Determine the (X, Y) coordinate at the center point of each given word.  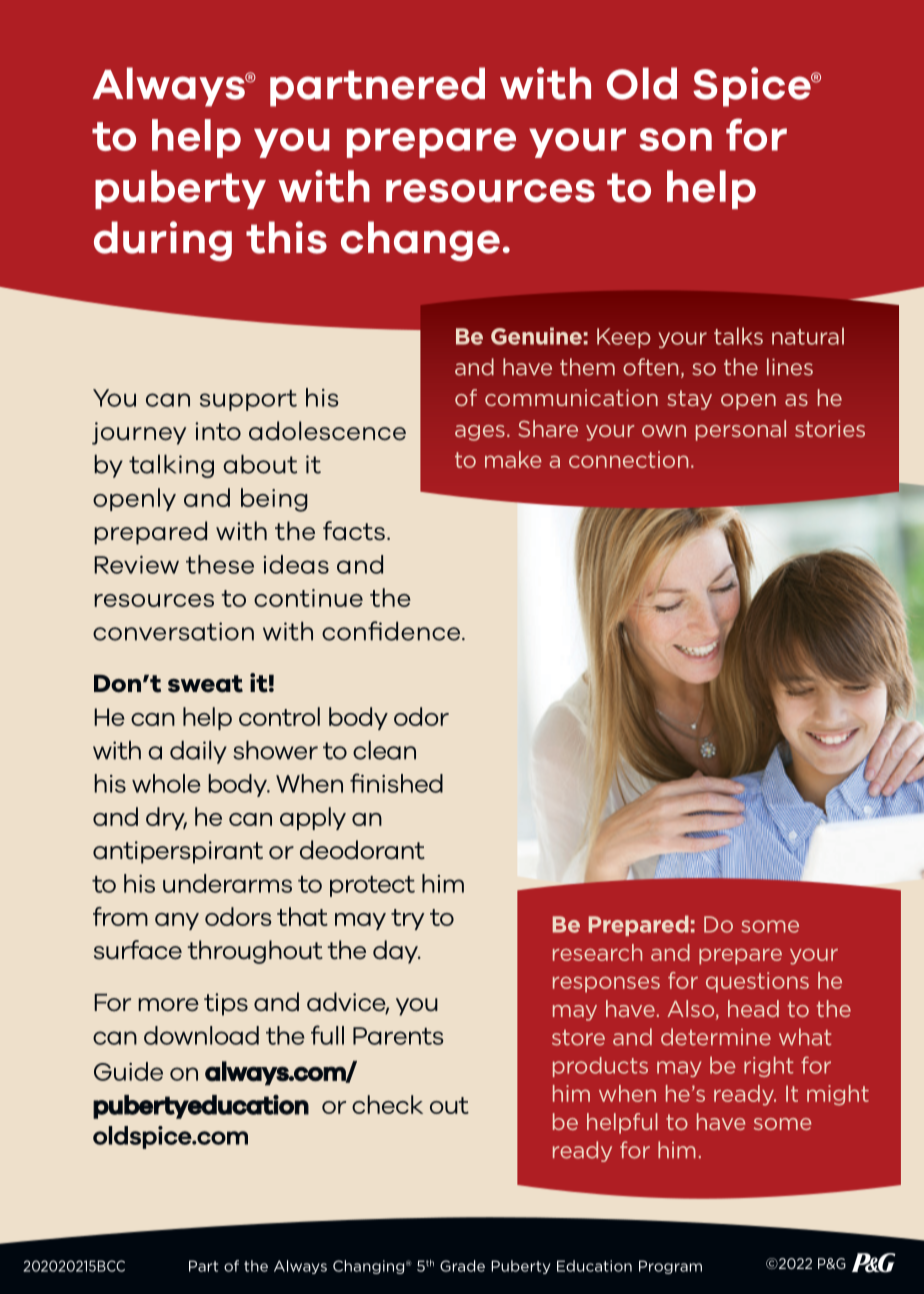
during (163, 241)
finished (396, 783)
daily (198, 752)
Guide (128, 1071)
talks (738, 336)
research (597, 952)
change (420, 241)
